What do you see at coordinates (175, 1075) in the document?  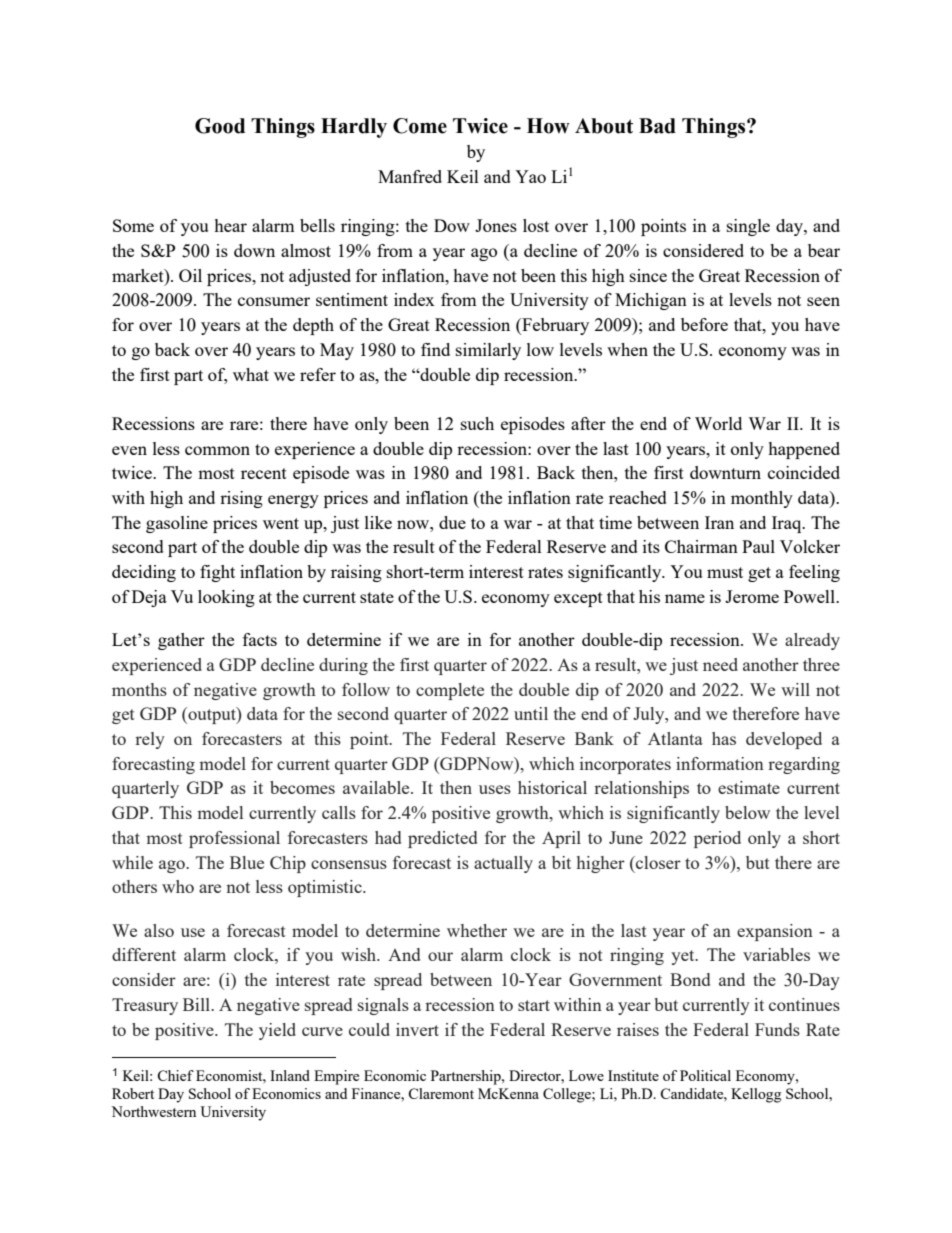 I see `Chief` at bounding box center [175, 1075].
